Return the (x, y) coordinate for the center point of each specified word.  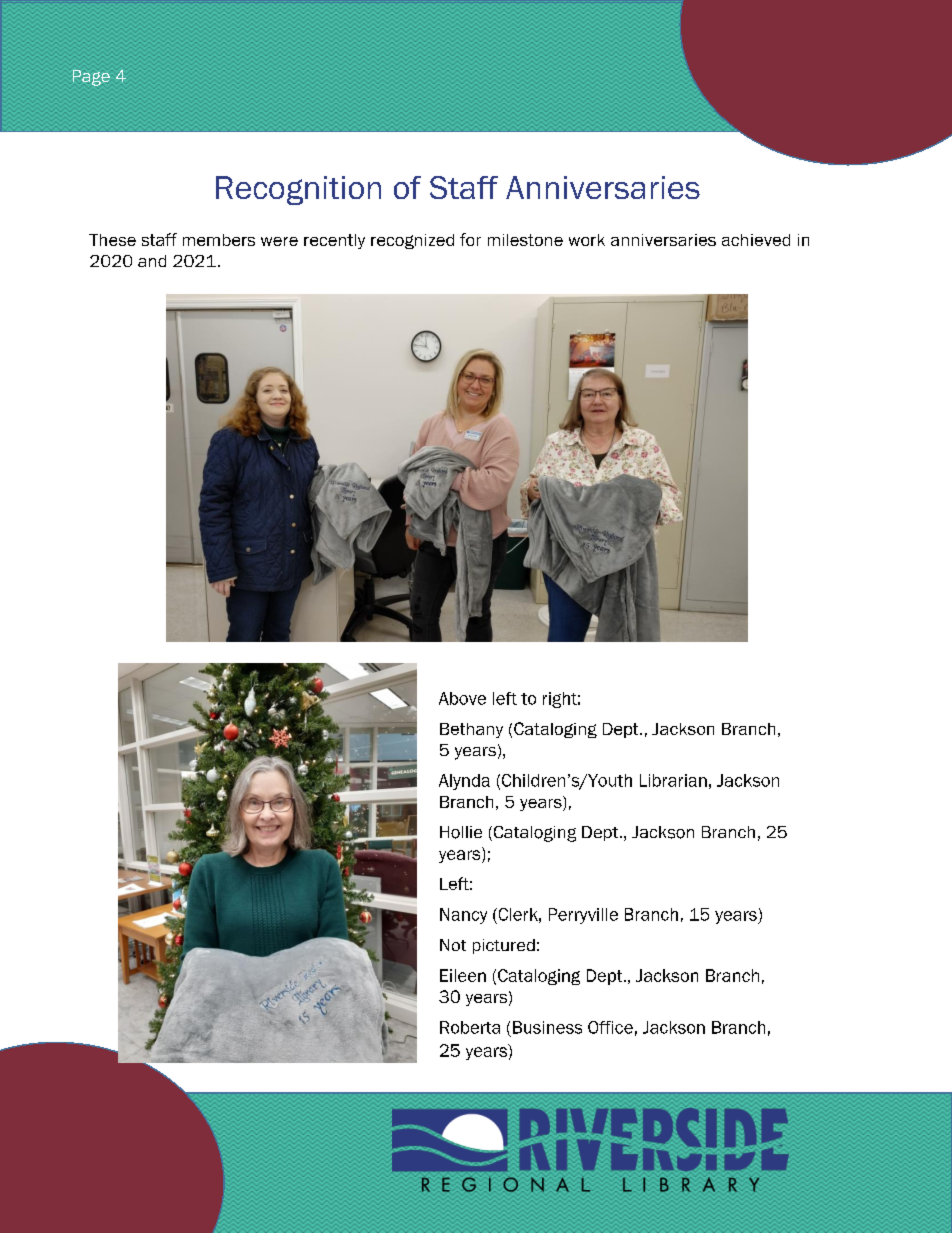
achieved (756, 240)
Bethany (471, 730)
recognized (412, 241)
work (587, 240)
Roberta (470, 1027)
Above (462, 698)
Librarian (673, 780)
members (219, 240)
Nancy (463, 916)
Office (610, 1027)
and (152, 261)
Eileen (463, 975)
